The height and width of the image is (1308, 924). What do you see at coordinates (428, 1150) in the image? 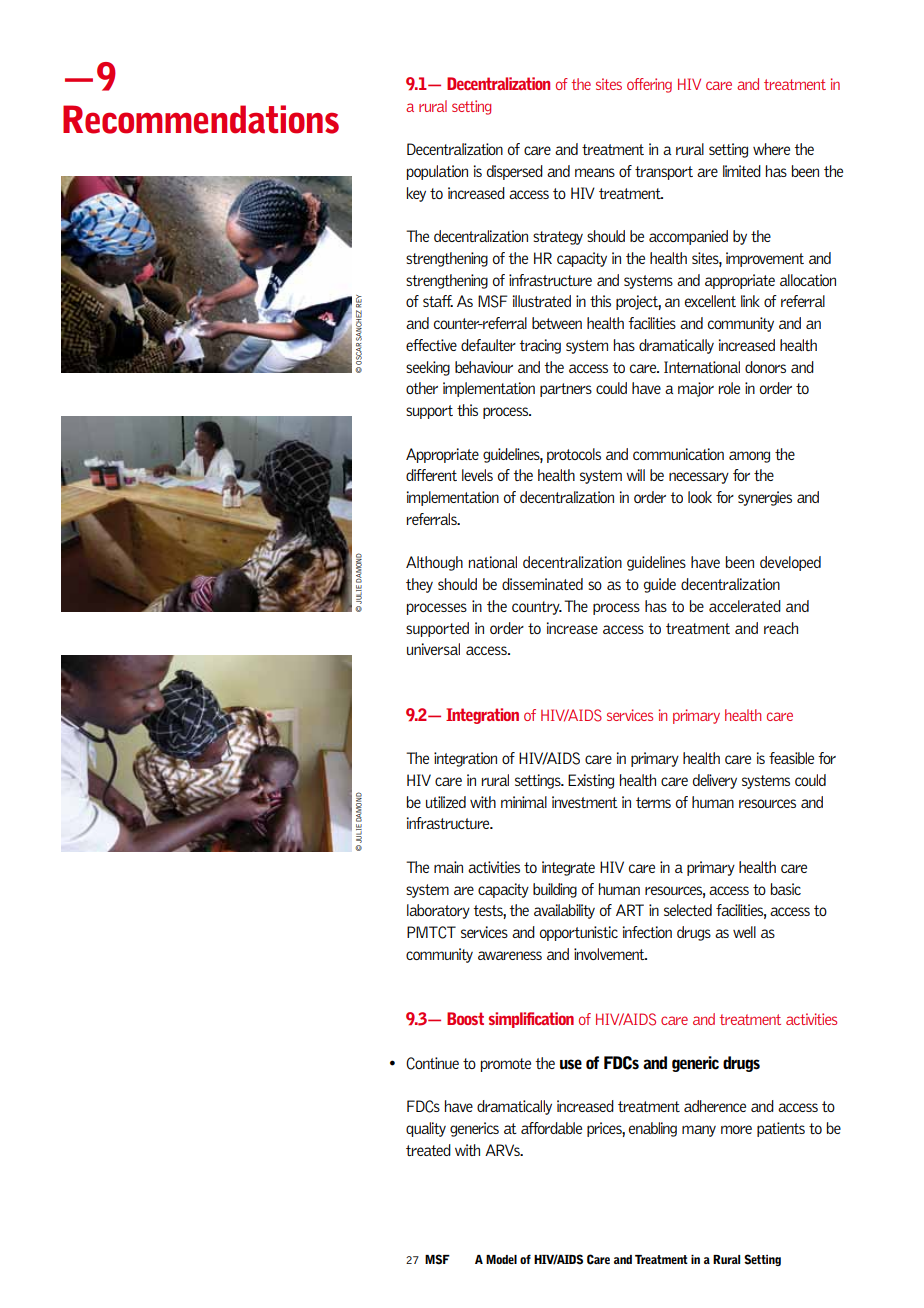
I see `treated` at bounding box center [428, 1150].
